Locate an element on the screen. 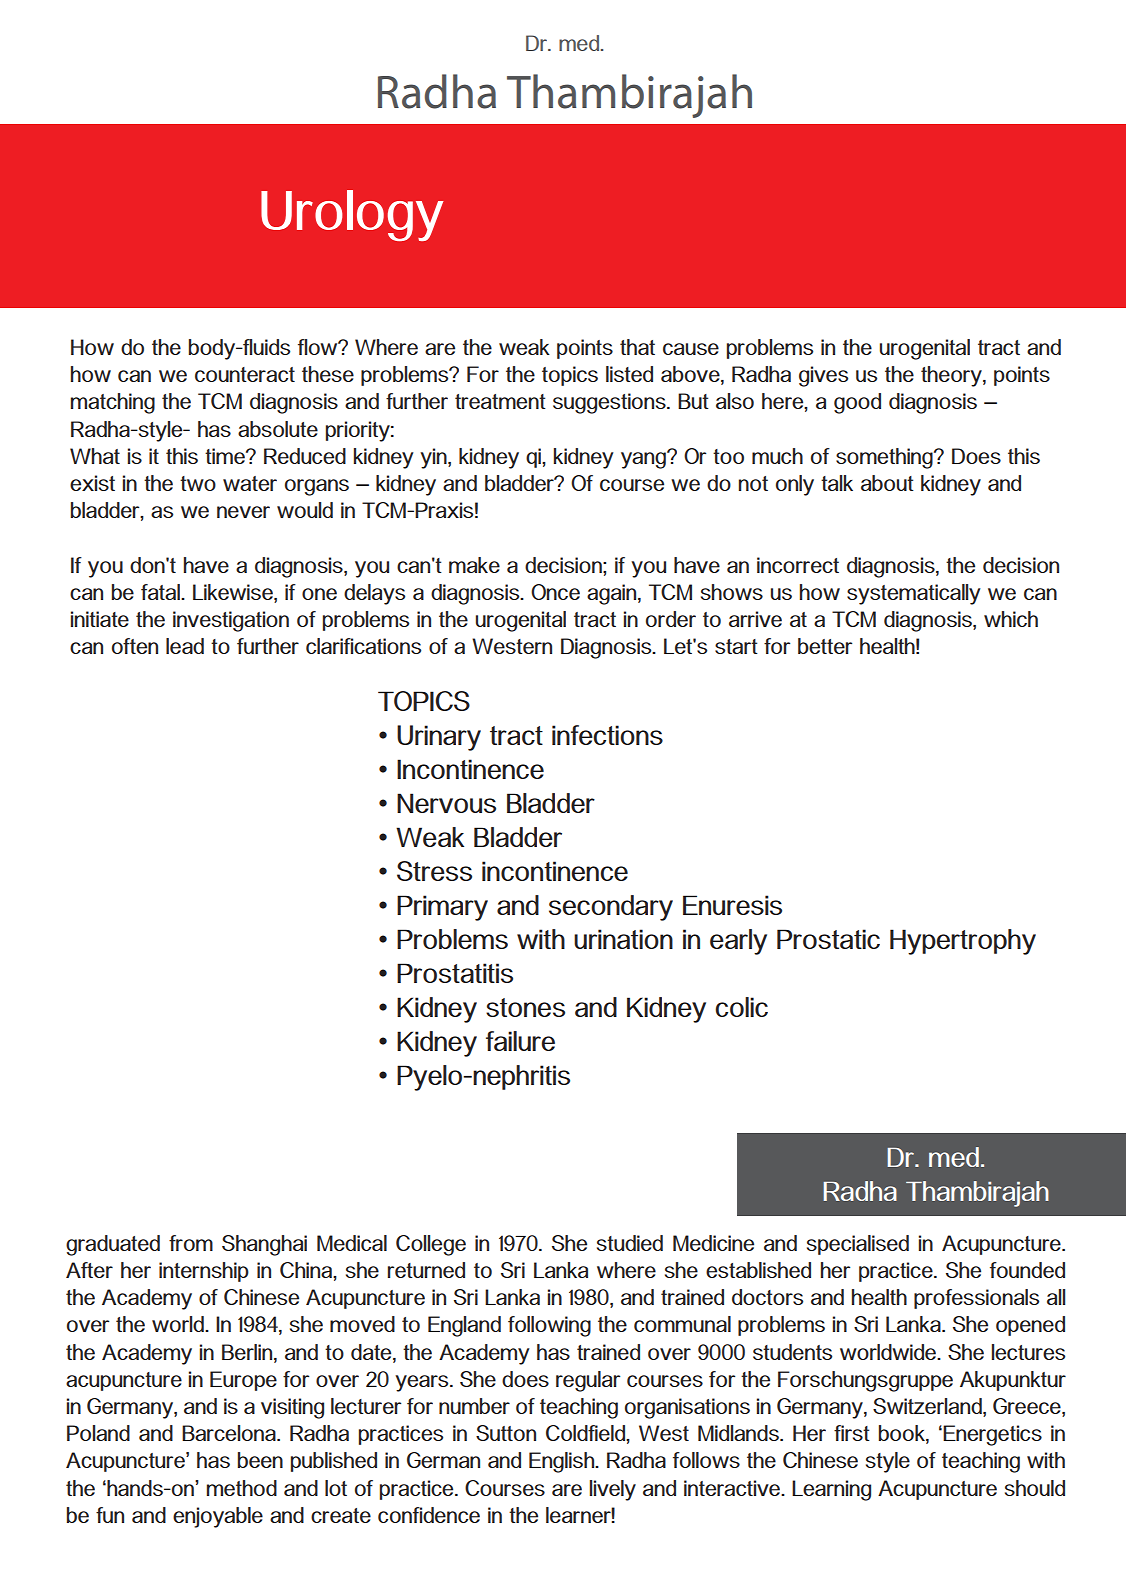  secondary is located at coordinates (611, 908).
